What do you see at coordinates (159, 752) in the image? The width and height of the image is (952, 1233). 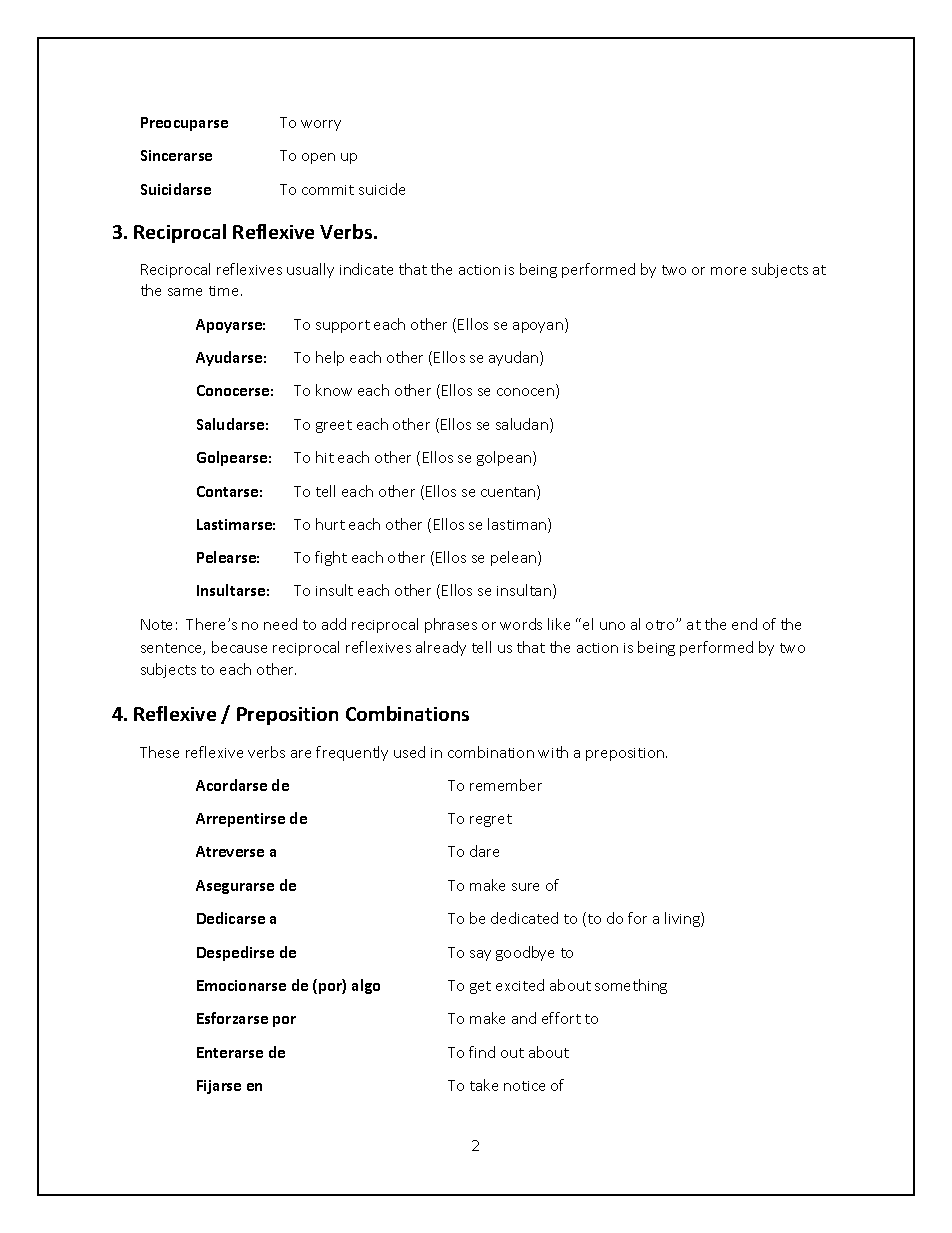 I see `These` at bounding box center [159, 752].
